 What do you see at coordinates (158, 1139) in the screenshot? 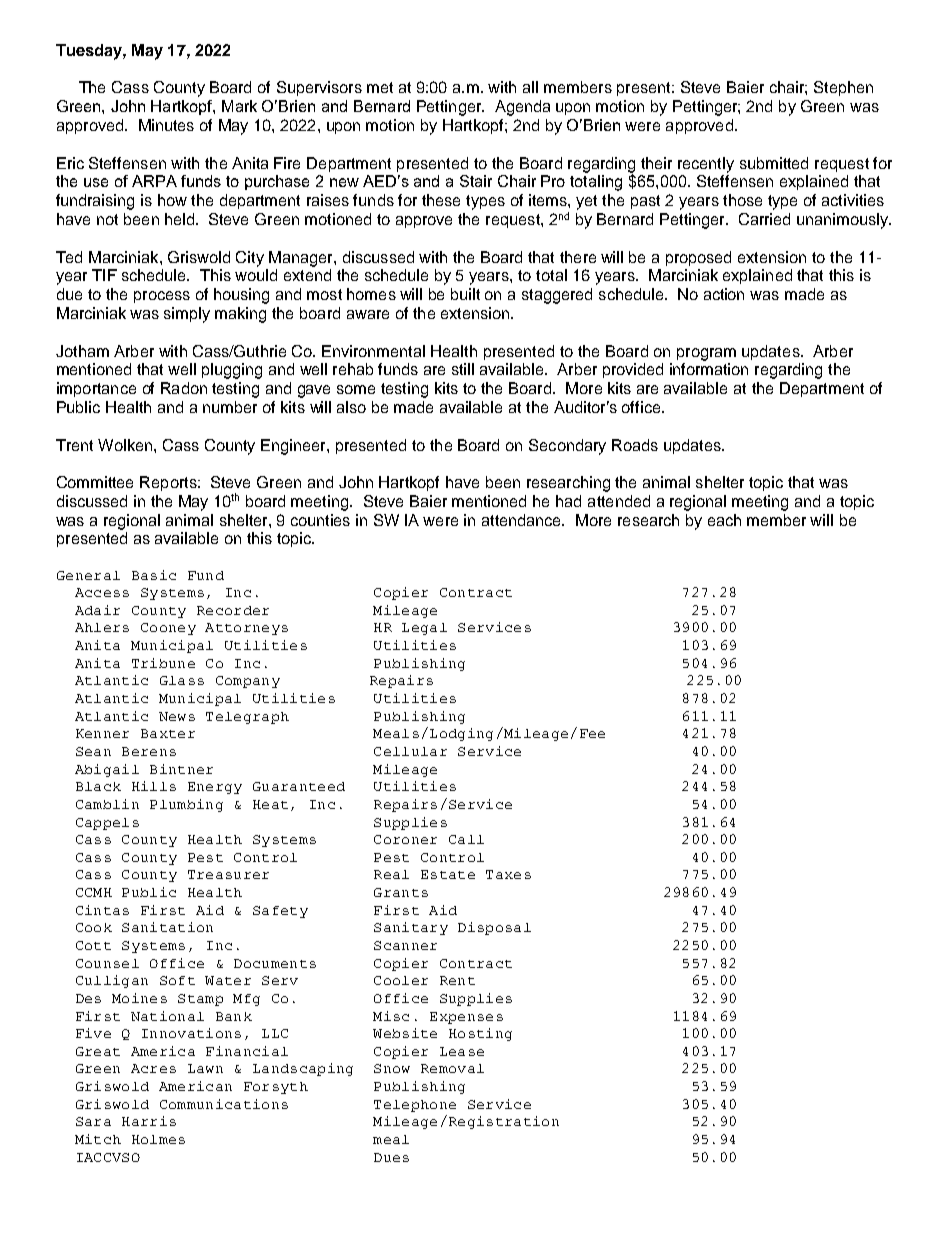
I see `Holmes` at bounding box center [158, 1139].
